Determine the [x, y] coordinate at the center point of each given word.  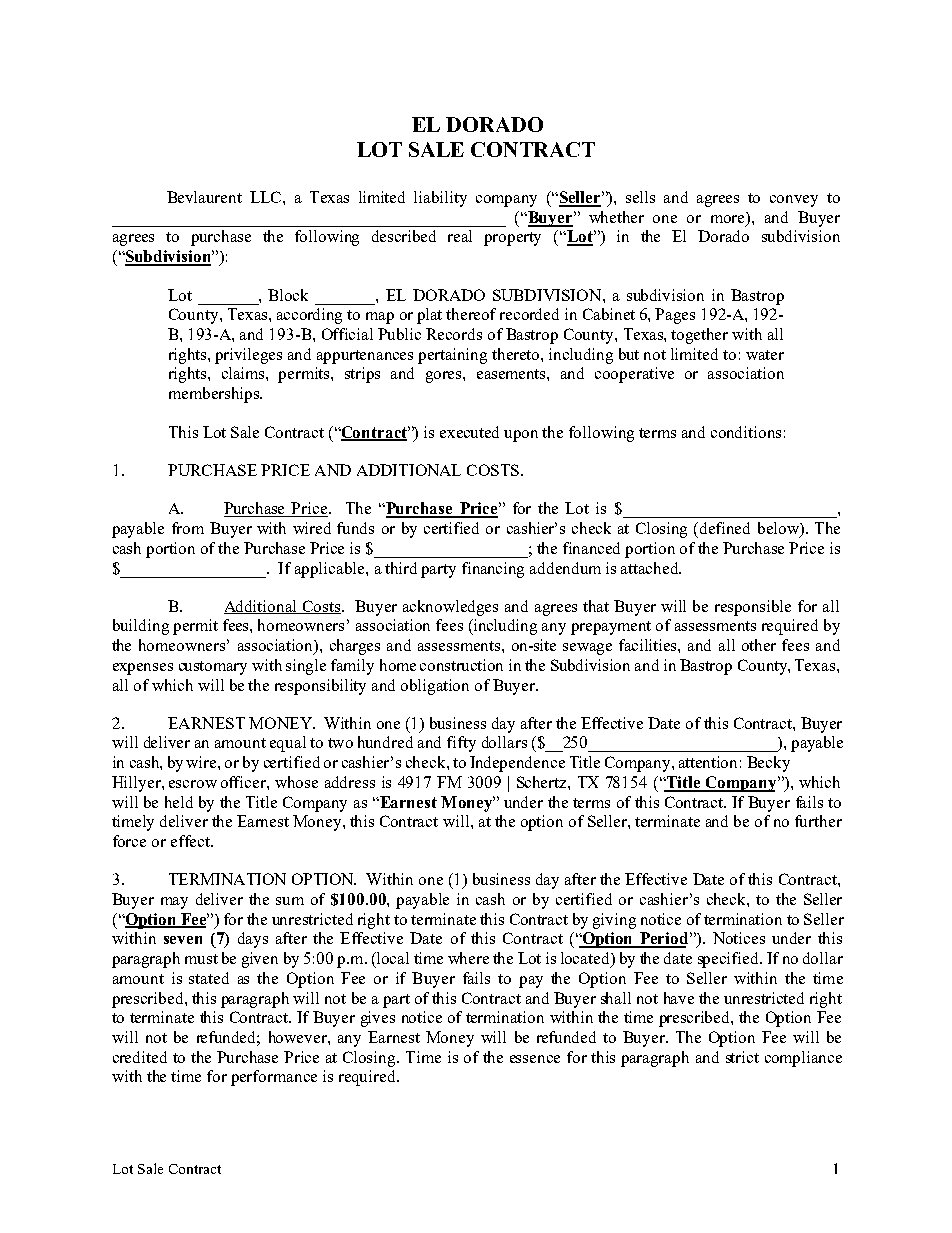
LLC [267, 197]
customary [213, 668]
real [460, 236]
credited [140, 1057]
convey [794, 201]
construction [461, 665]
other [759, 645]
